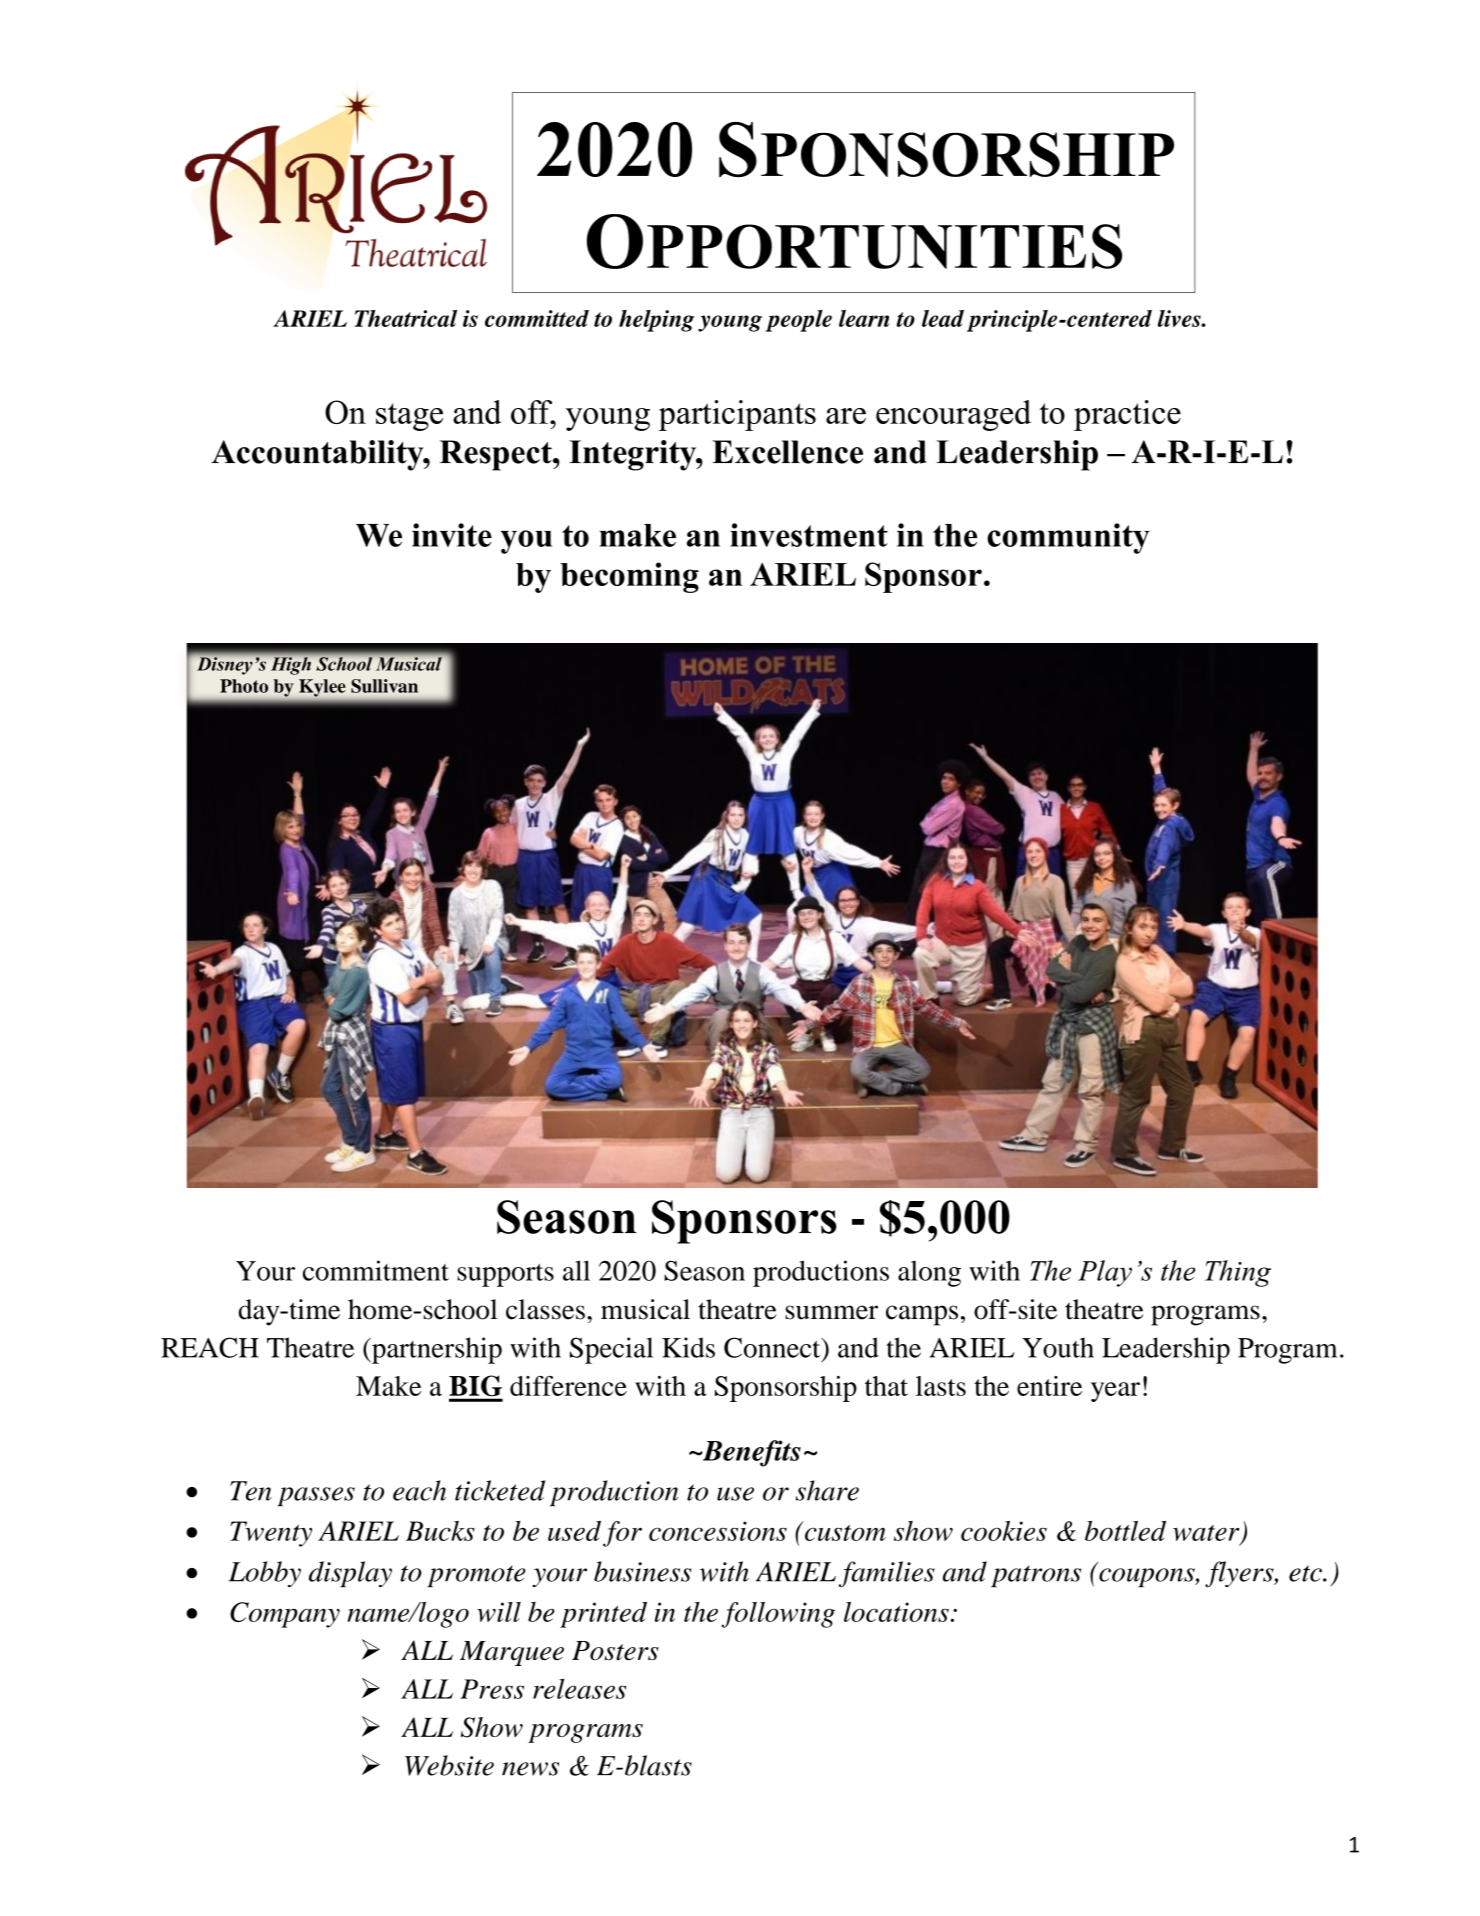 The width and height of the screenshot is (1480, 1916). What do you see at coordinates (376, 1270) in the screenshot?
I see `commitment` at bounding box center [376, 1270].
